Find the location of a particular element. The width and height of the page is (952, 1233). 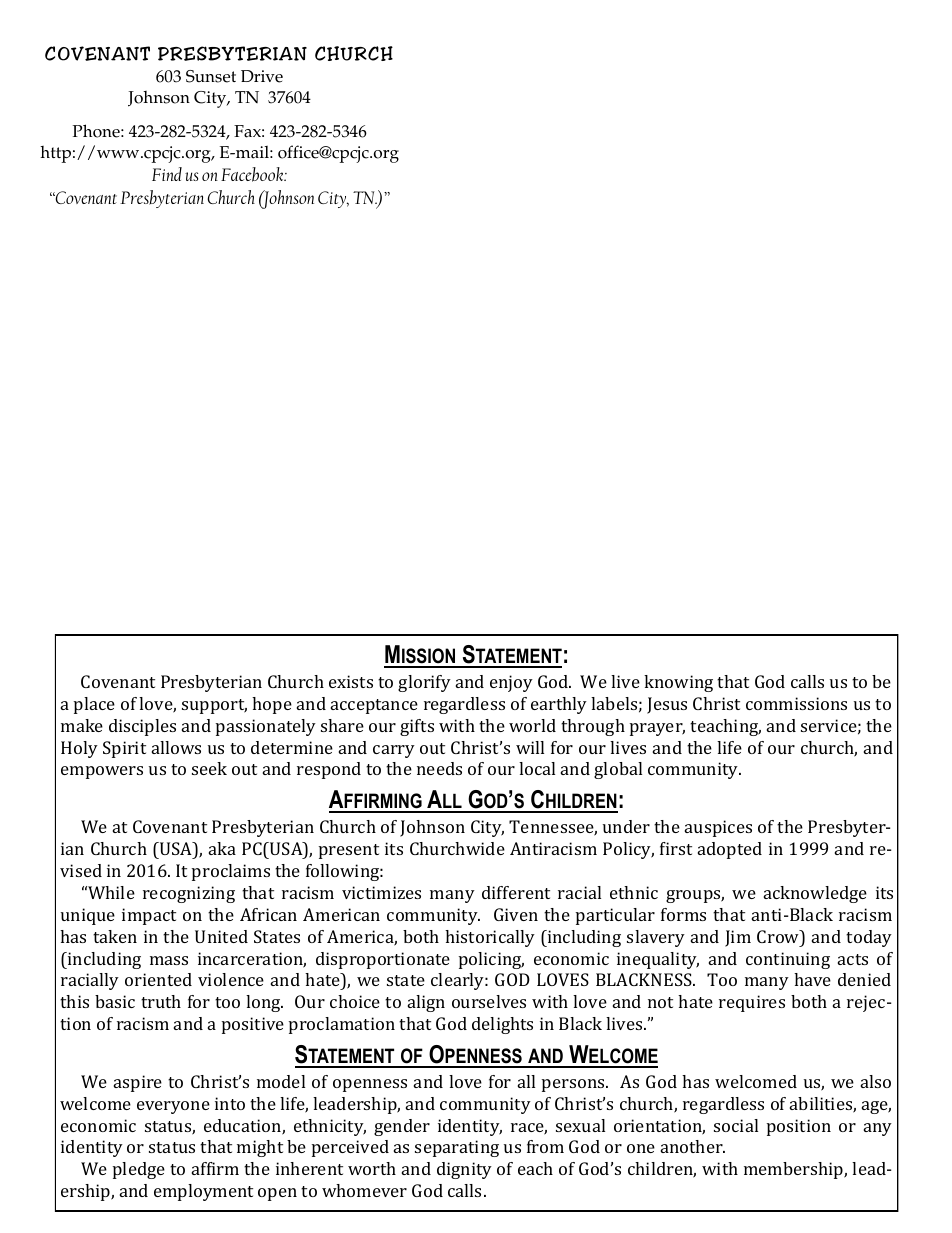

Jesus is located at coordinates (667, 705).
